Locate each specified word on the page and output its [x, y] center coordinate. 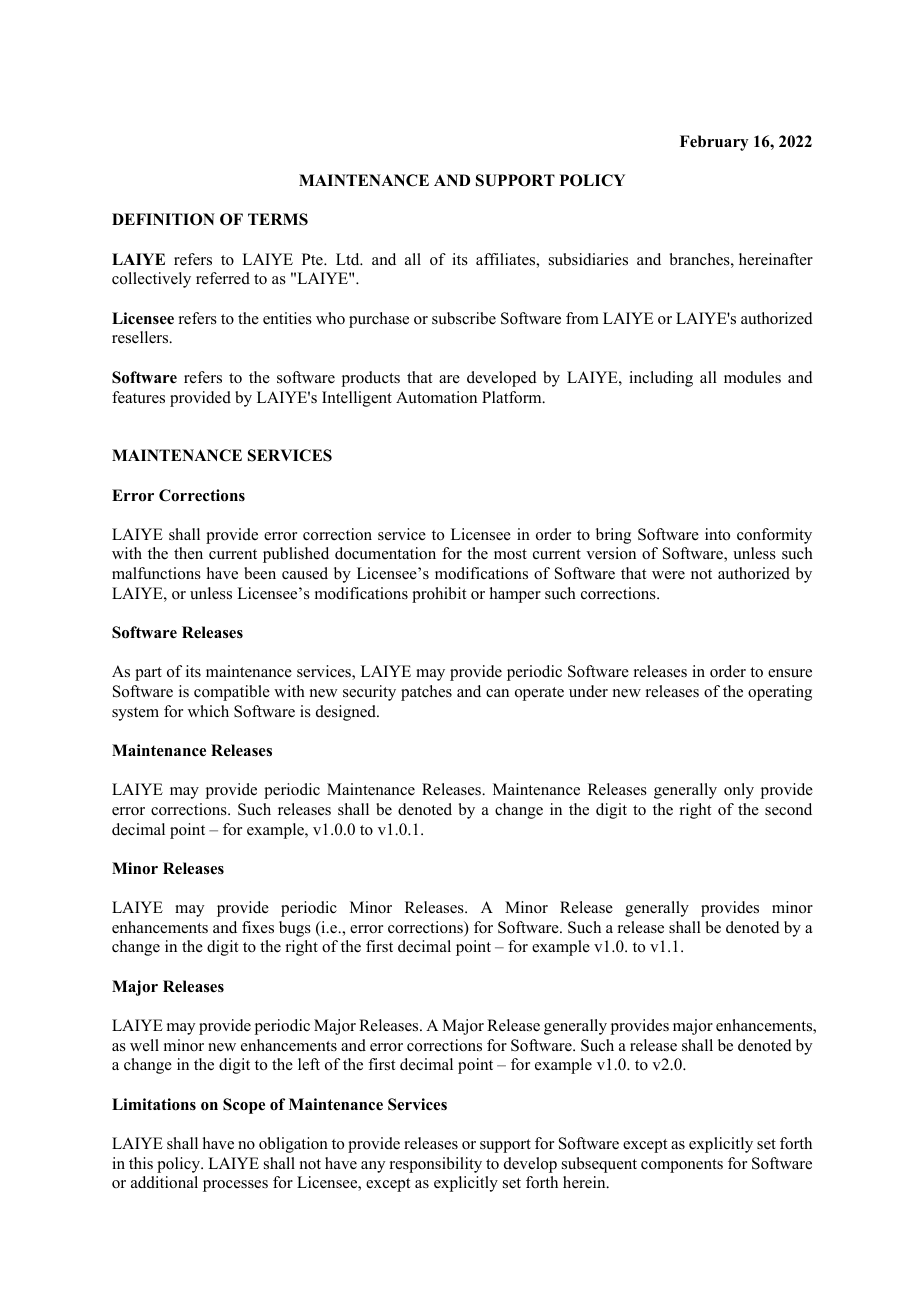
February [714, 143]
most [510, 554]
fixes [258, 927]
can [497, 693]
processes [235, 1186]
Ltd [349, 259]
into [717, 534]
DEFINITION [163, 219]
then [188, 553]
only [739, 791]
